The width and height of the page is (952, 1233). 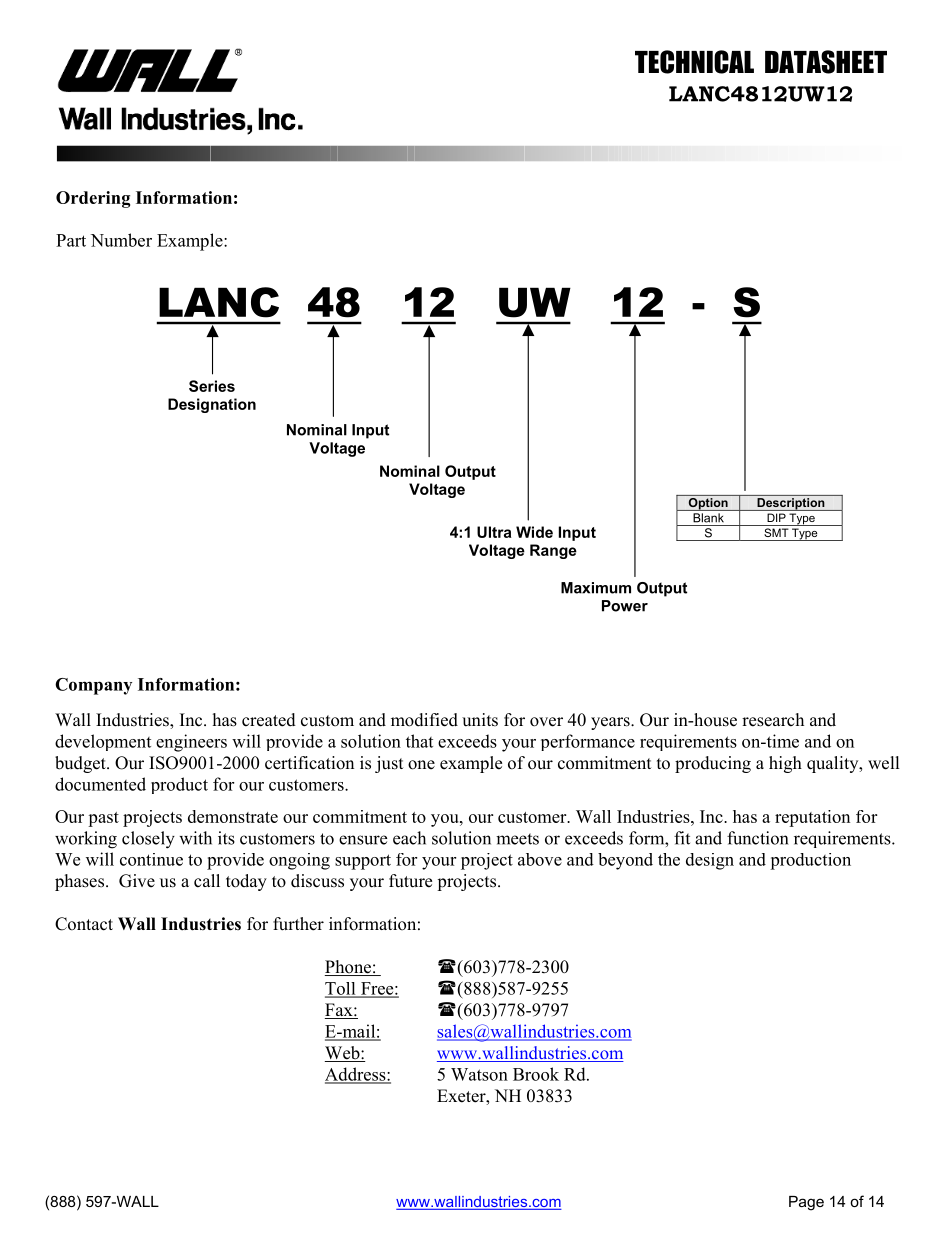 What do you see at coordinates (212, 386) in the page?
I see `Series` at bounding box center [212, 386].
